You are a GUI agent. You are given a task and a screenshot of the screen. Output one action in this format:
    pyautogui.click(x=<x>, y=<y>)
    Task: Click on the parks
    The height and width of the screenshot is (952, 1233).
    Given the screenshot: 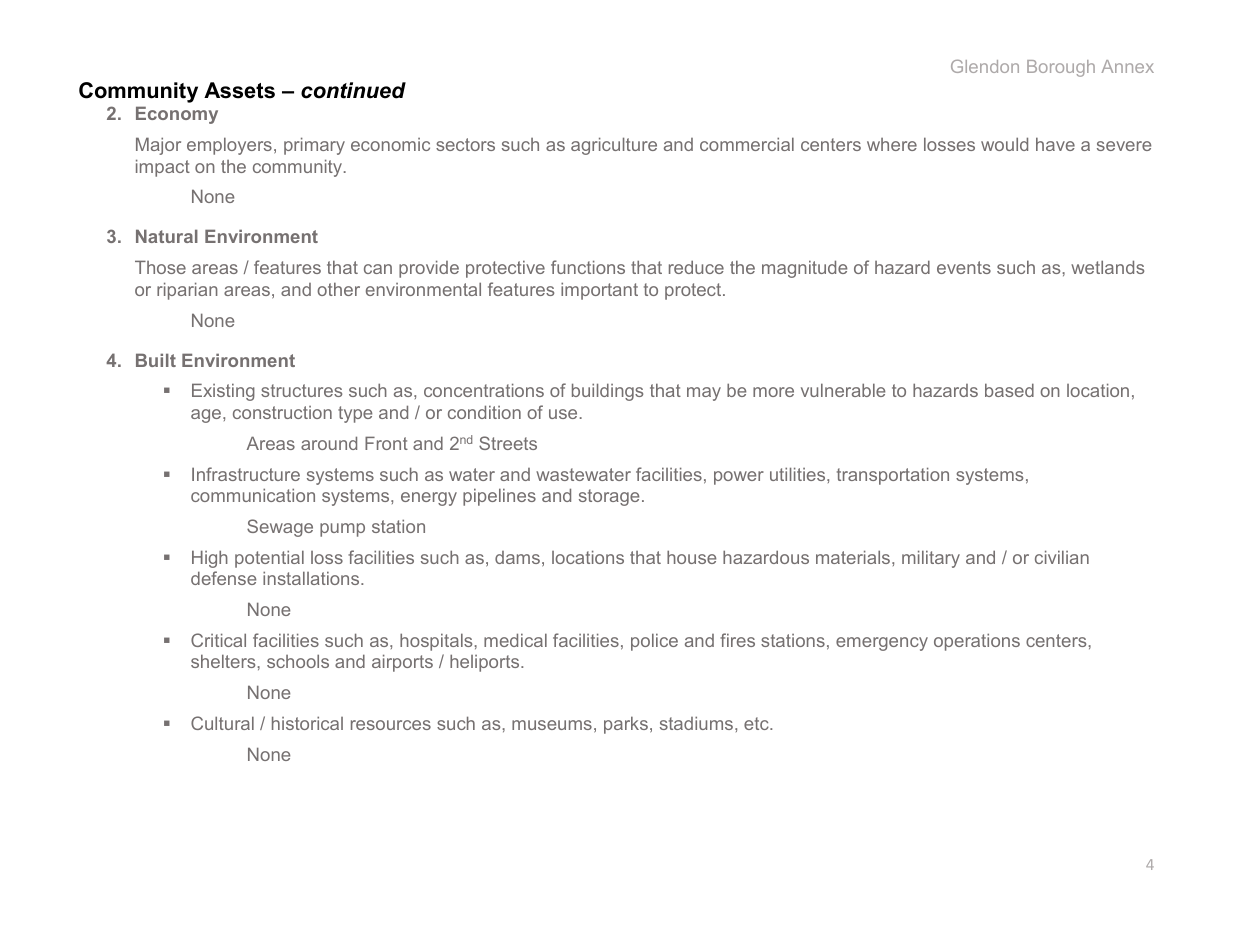 What is the action you would take?
    pyautogui.click(x=626, y=725)
